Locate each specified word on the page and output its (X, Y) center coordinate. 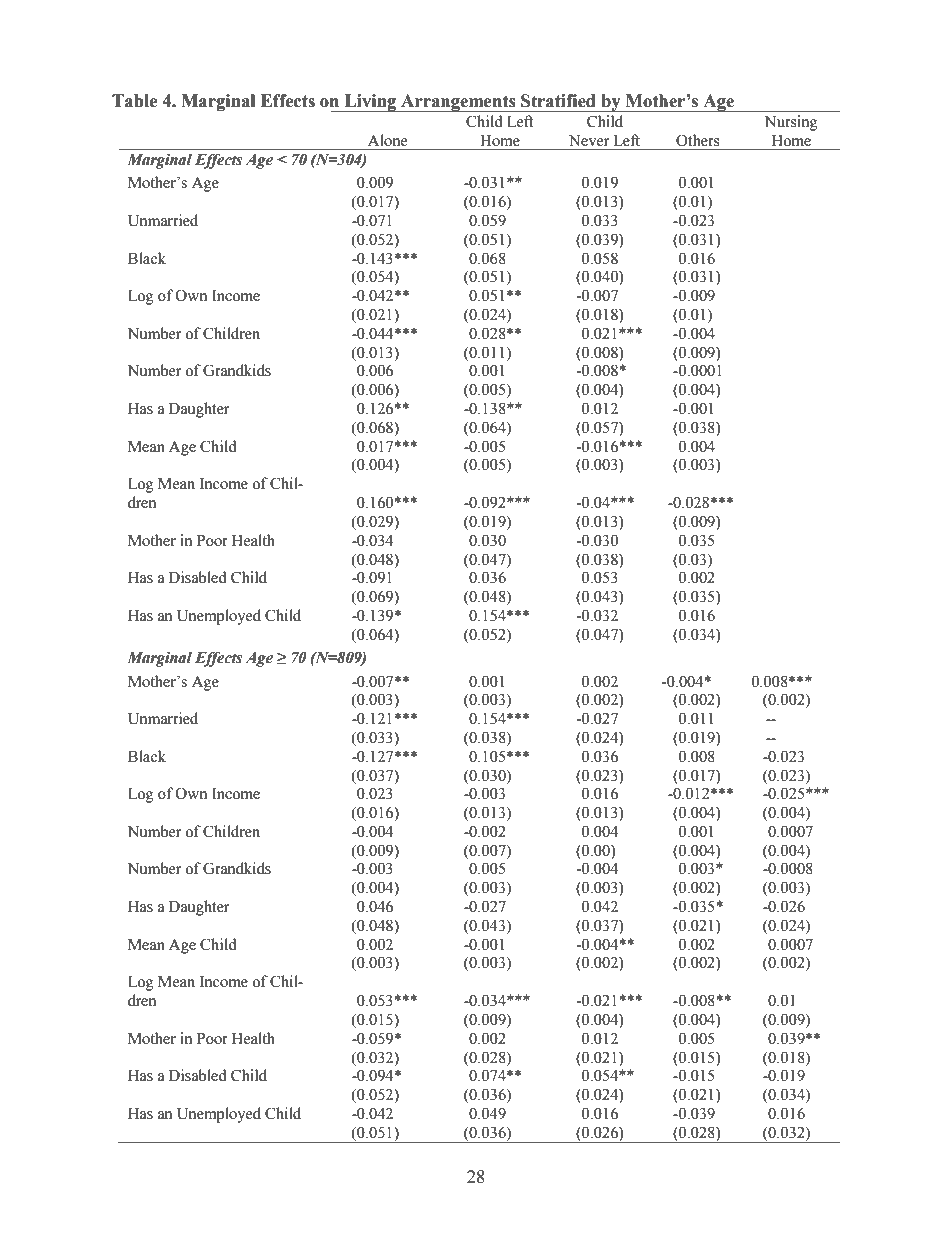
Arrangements (458, 103)
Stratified (558, 101)
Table (135, 101)
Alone (387, 140)
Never (589, 141)
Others (697, 140)
